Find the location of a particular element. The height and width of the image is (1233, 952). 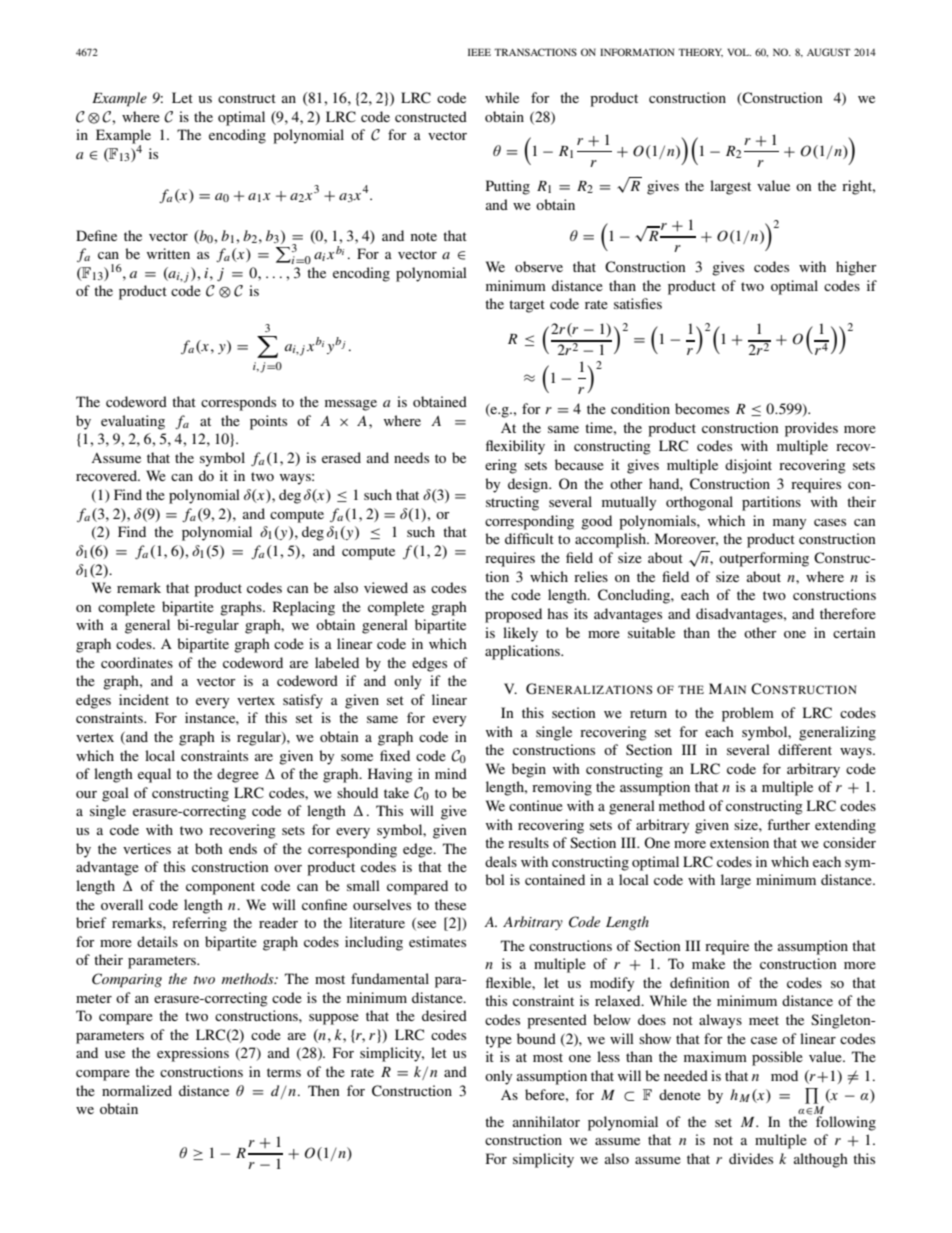

Define is located at coordinates (96, 235).
